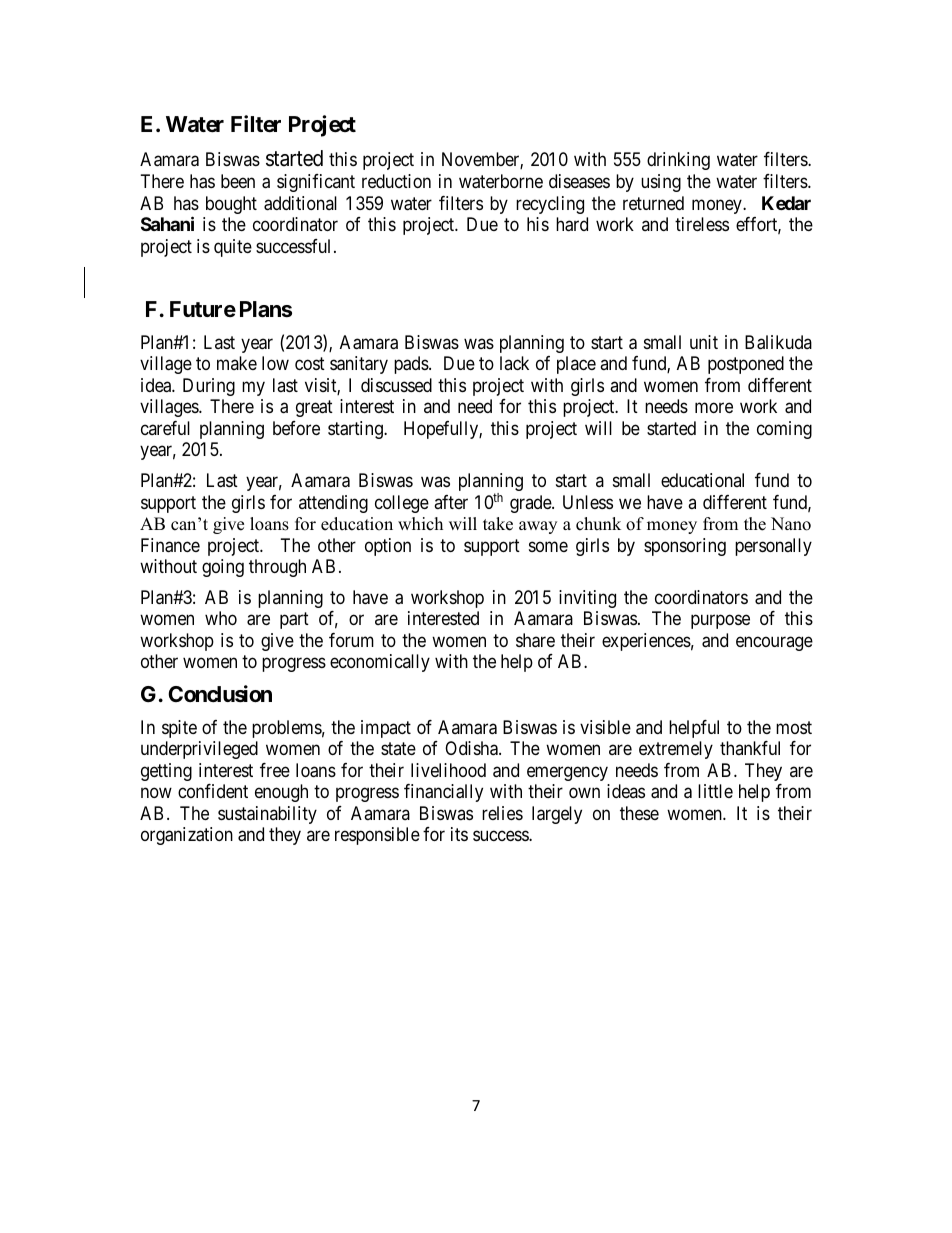 The image size is (952, 1233). I want to click on Conclusion, so click(220, 694).
